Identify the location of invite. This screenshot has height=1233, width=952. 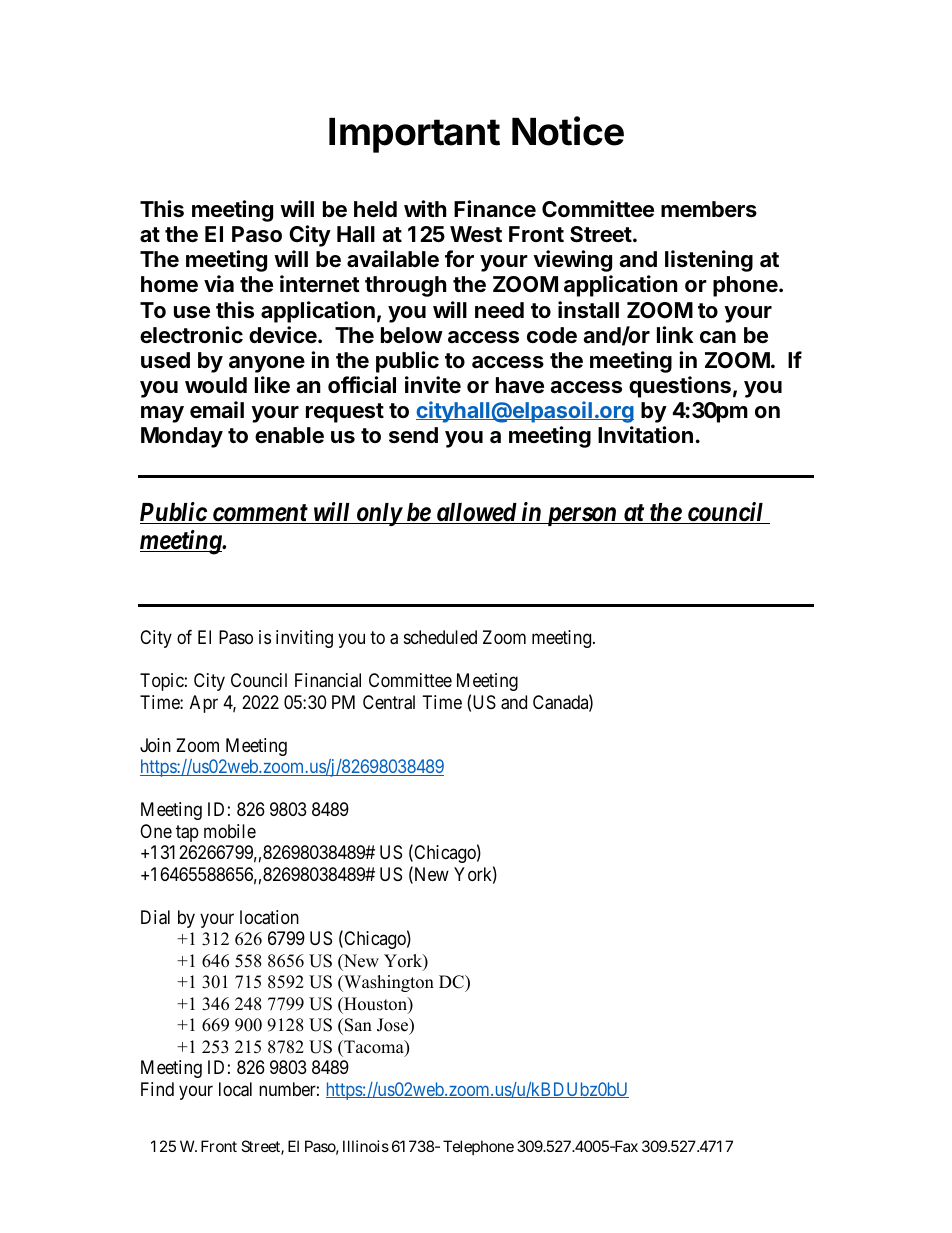
(433, 385).
